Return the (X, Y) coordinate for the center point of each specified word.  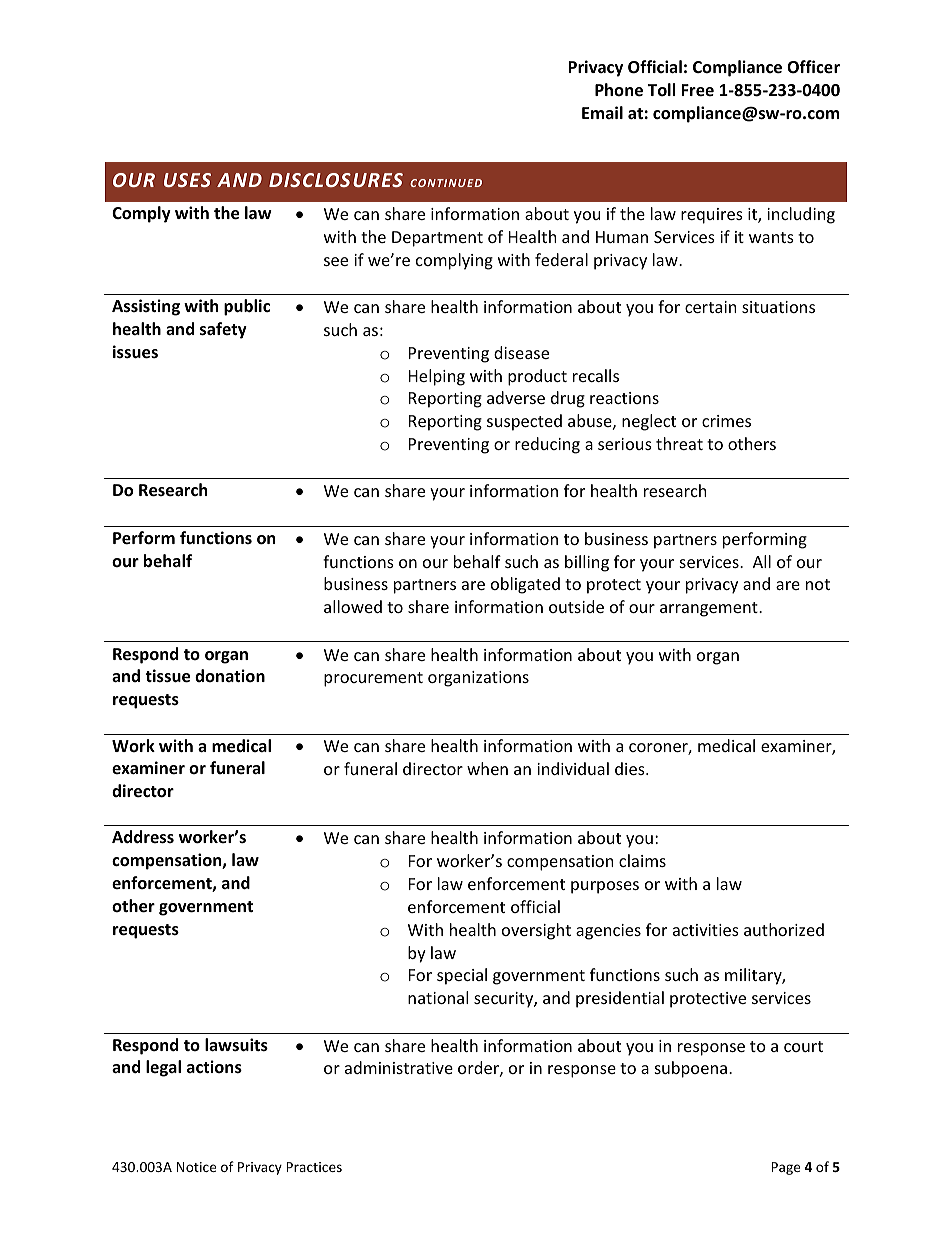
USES (187, 180)
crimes (726, 421)
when (487, 768)
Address (143, 837)
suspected (524, 422)
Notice (196, 1167)
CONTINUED (446, 183)
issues (135, 352)
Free (697, 90)
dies (631, 768)
